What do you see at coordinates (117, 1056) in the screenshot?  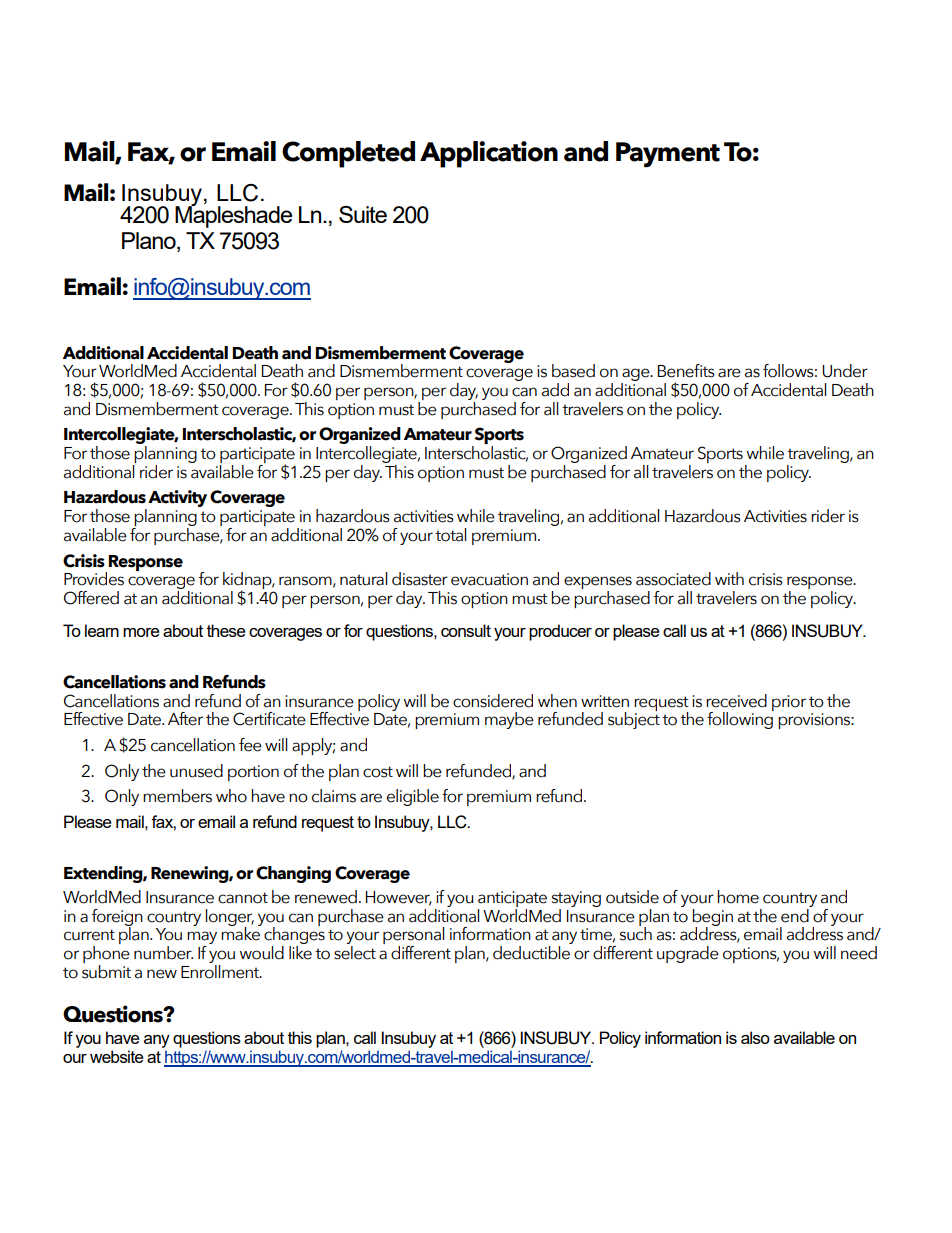 I see `website` at bounding box center [117, 1056].
